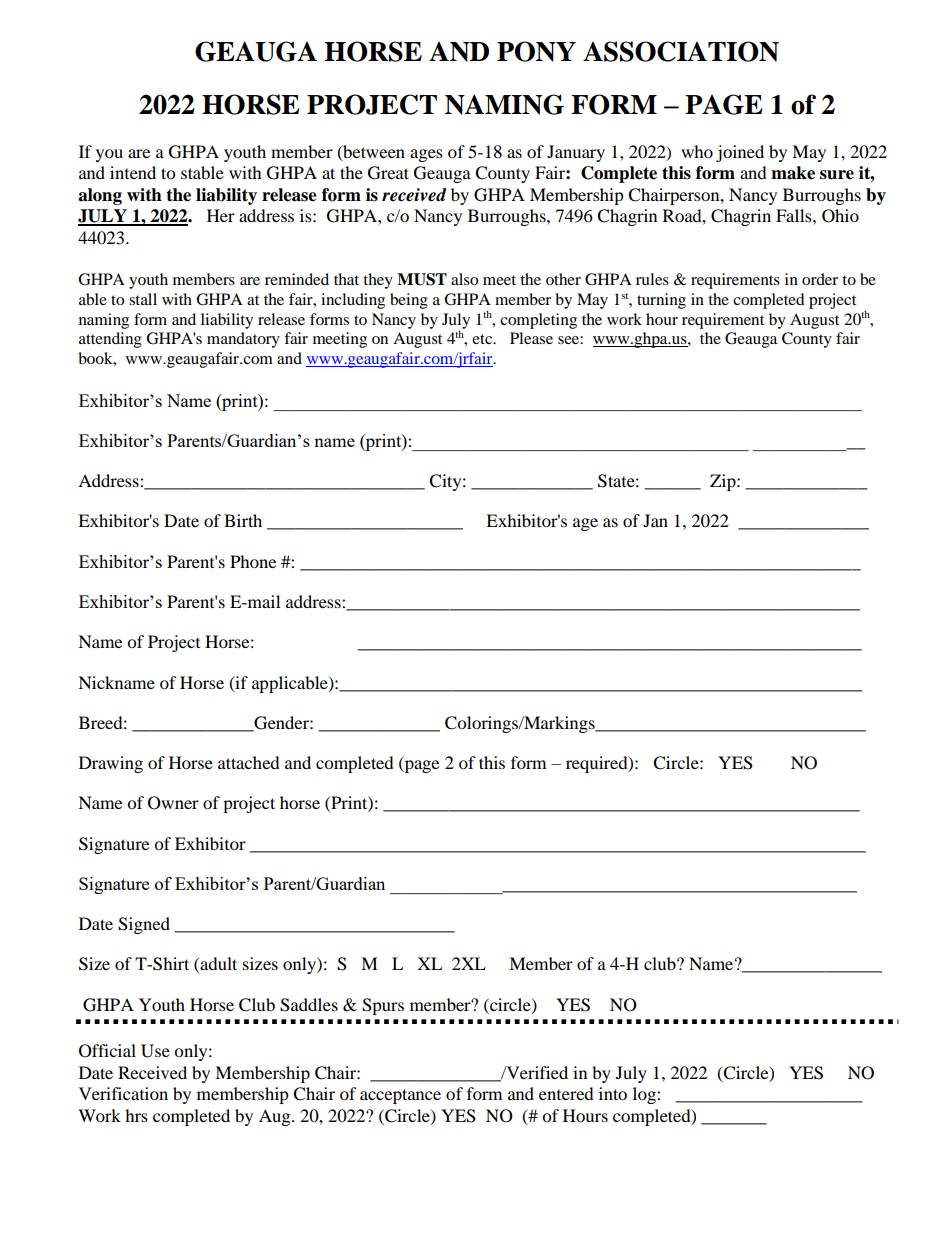  Describe the element at coordinates (483, 339) in the screenshot. I see `etc` at that location.
